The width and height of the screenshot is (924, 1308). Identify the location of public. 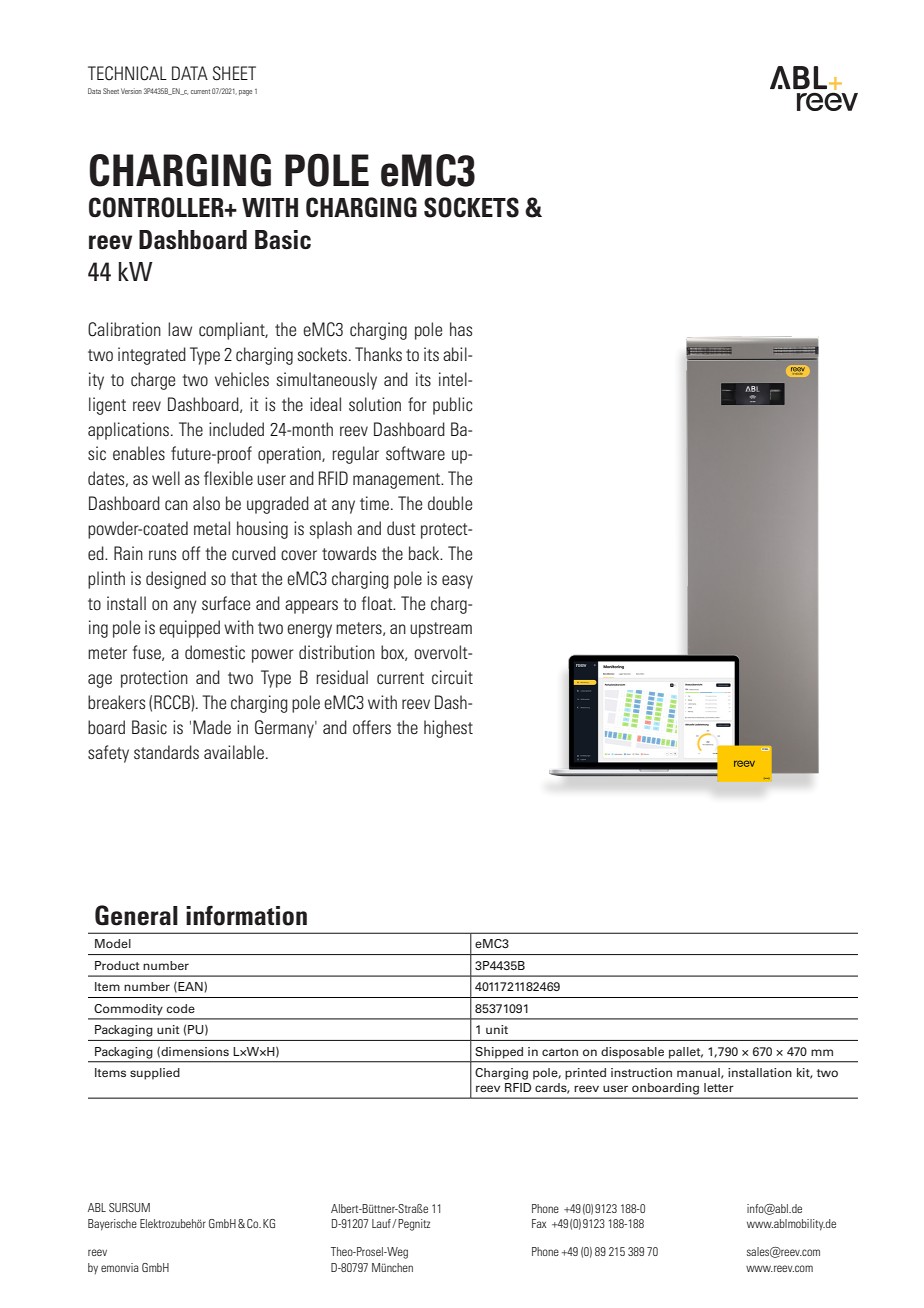
(452, 406).
